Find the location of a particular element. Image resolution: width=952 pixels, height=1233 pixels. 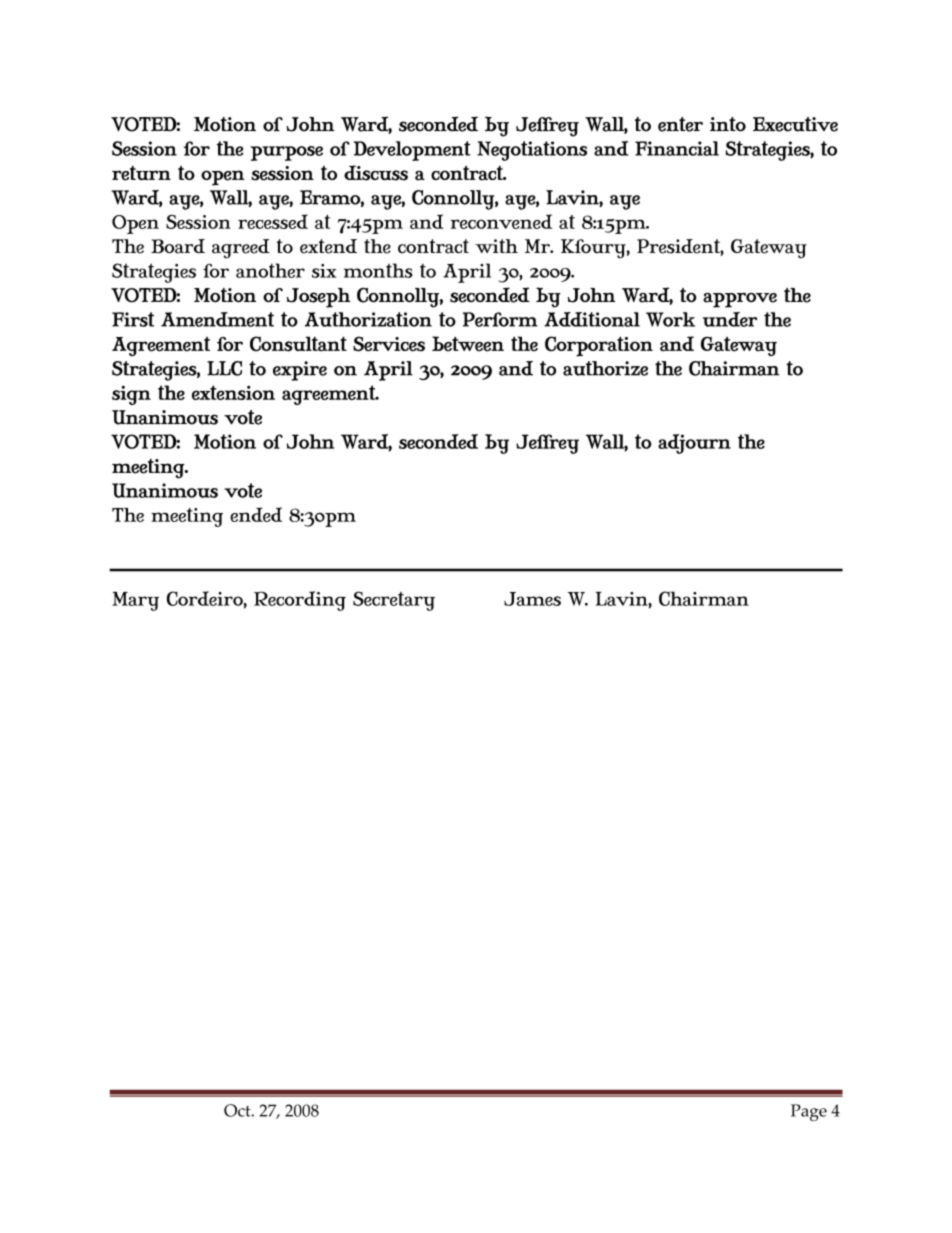

extension is located at coordinates (233, 392).
